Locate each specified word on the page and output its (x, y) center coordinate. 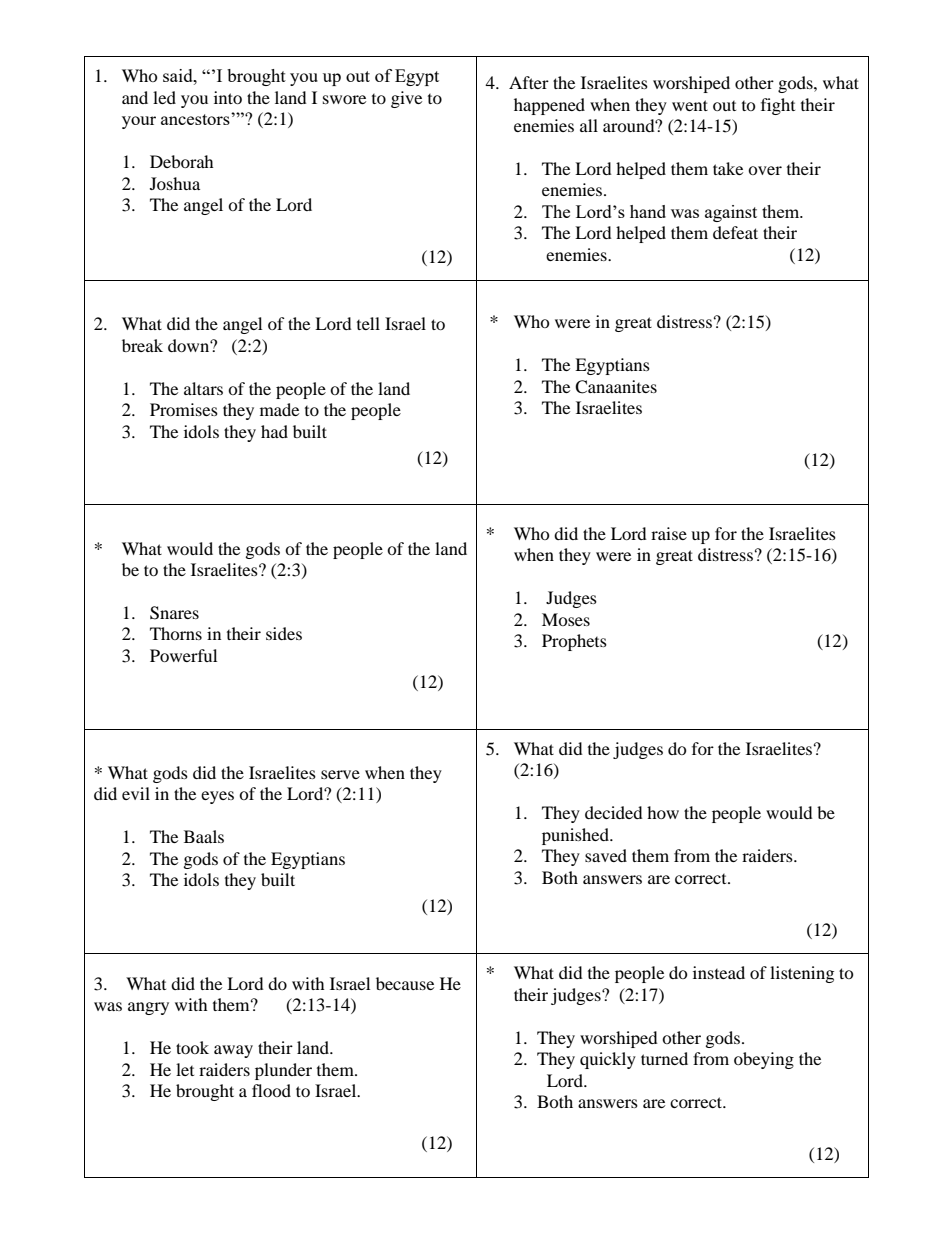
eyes (217, 797)
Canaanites (616, 387)
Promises (184, 409)
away (233, 1051)
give (406, 99)
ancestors (196, 119)
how (663, 812)
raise (669, 533)
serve (340, 774)
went (690, 105)
